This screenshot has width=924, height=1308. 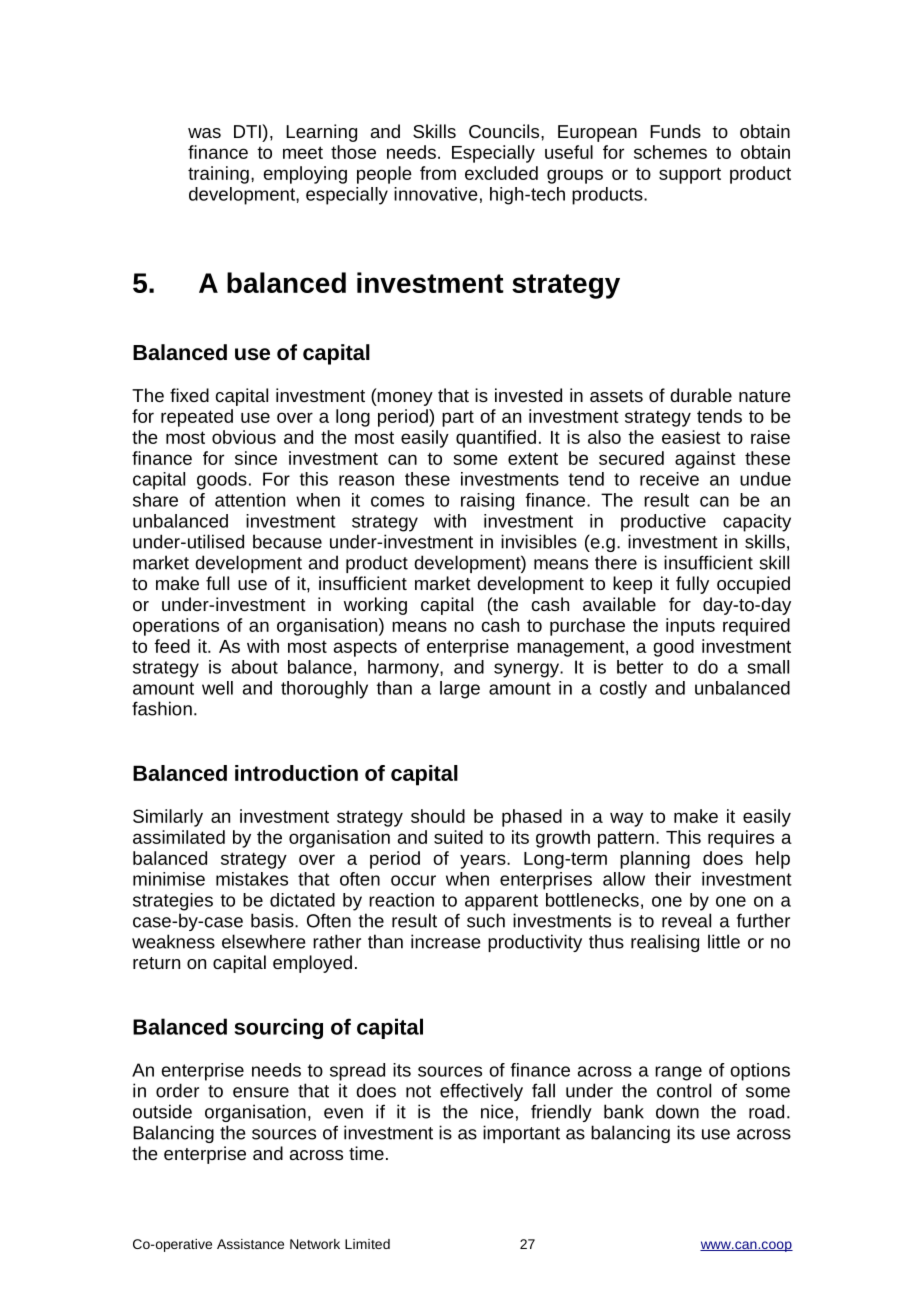 What do you see at coordinates (250, 500) in the screenshot?
I see `attention` at bounding box center [250, 500].
